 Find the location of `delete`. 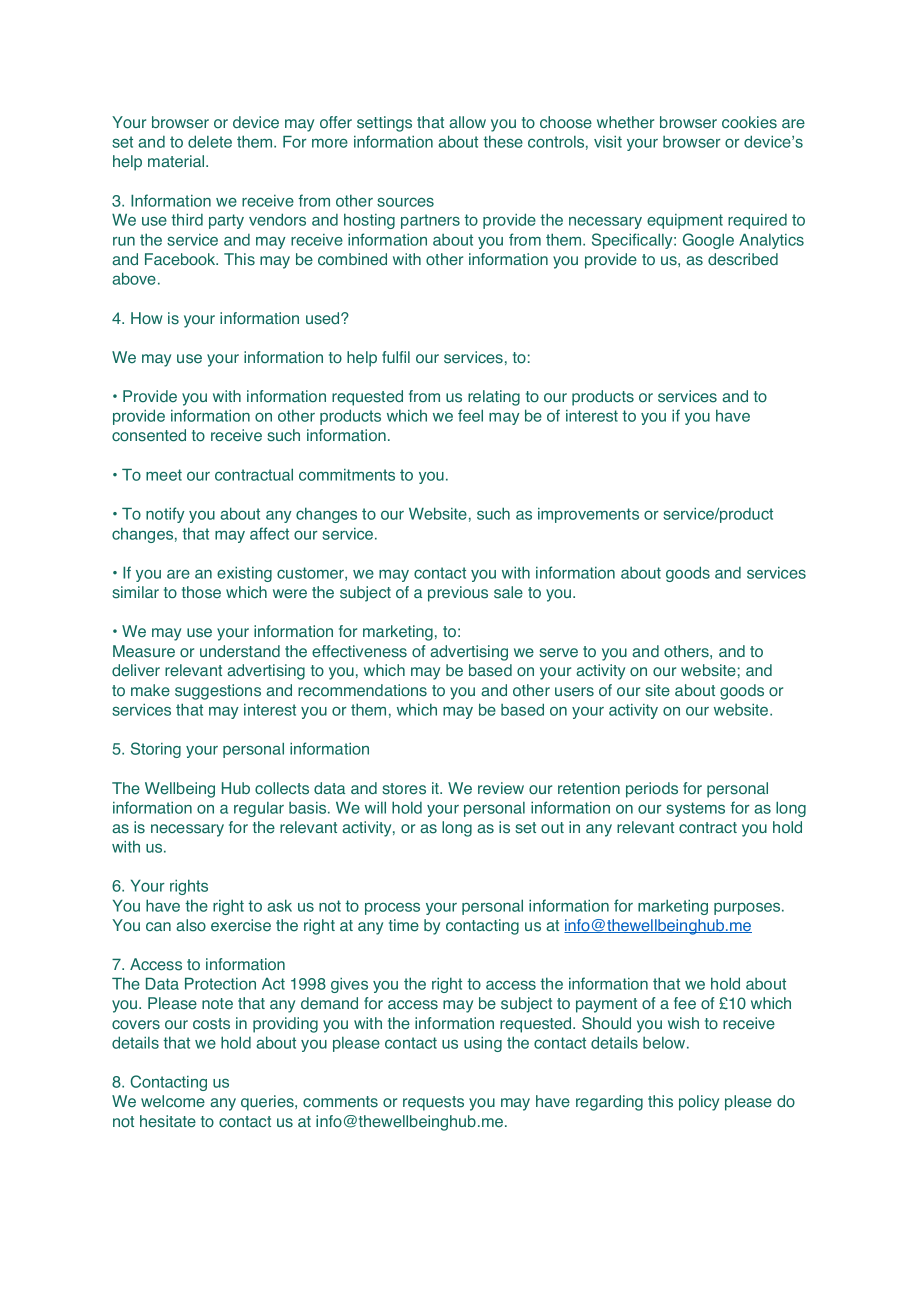

delete is located at coordinates (210, 141).
